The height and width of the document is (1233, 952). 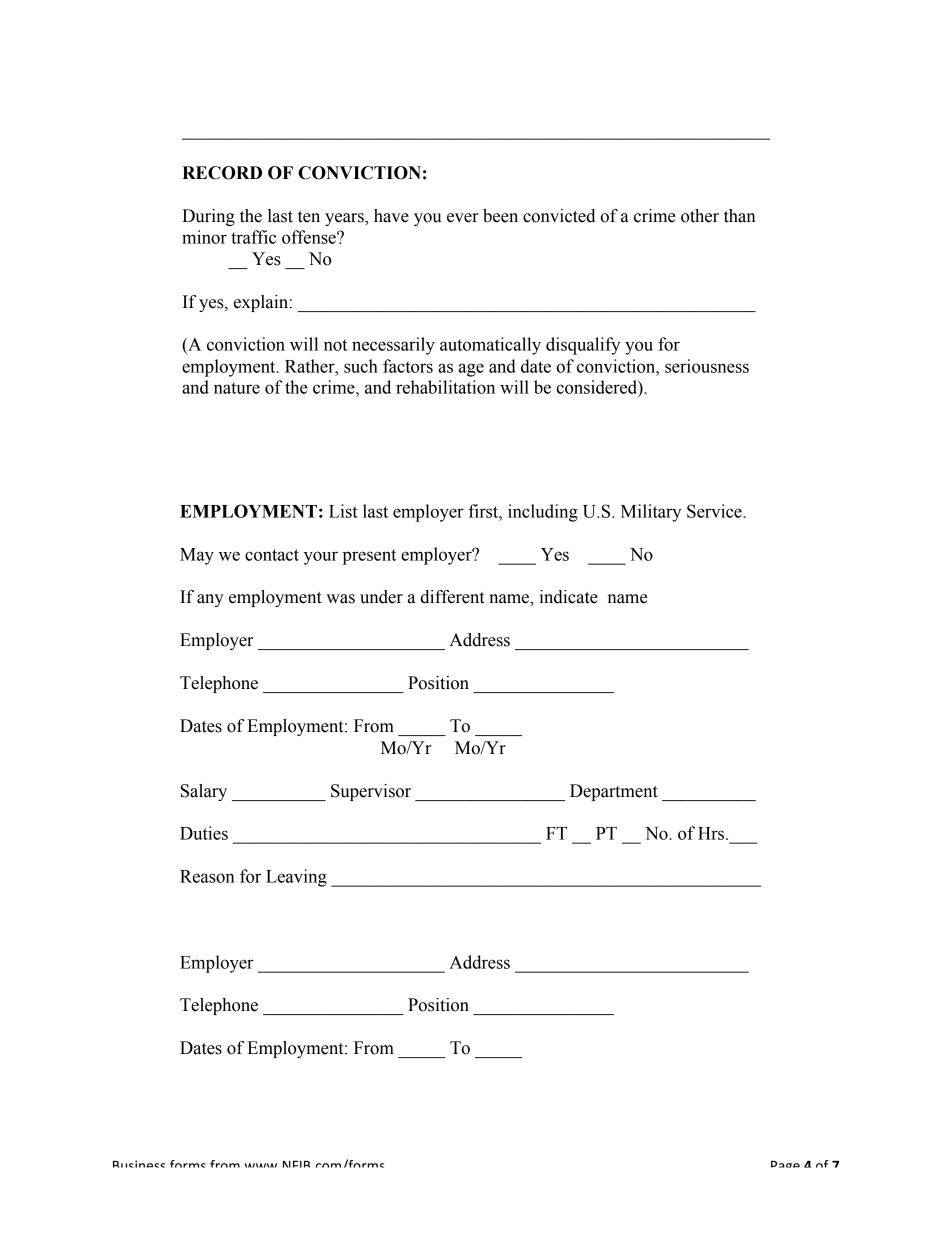 What do you see at coordinates (371, 792) in the document?
I see `Supervisor` at bounding box center [371, 792].
